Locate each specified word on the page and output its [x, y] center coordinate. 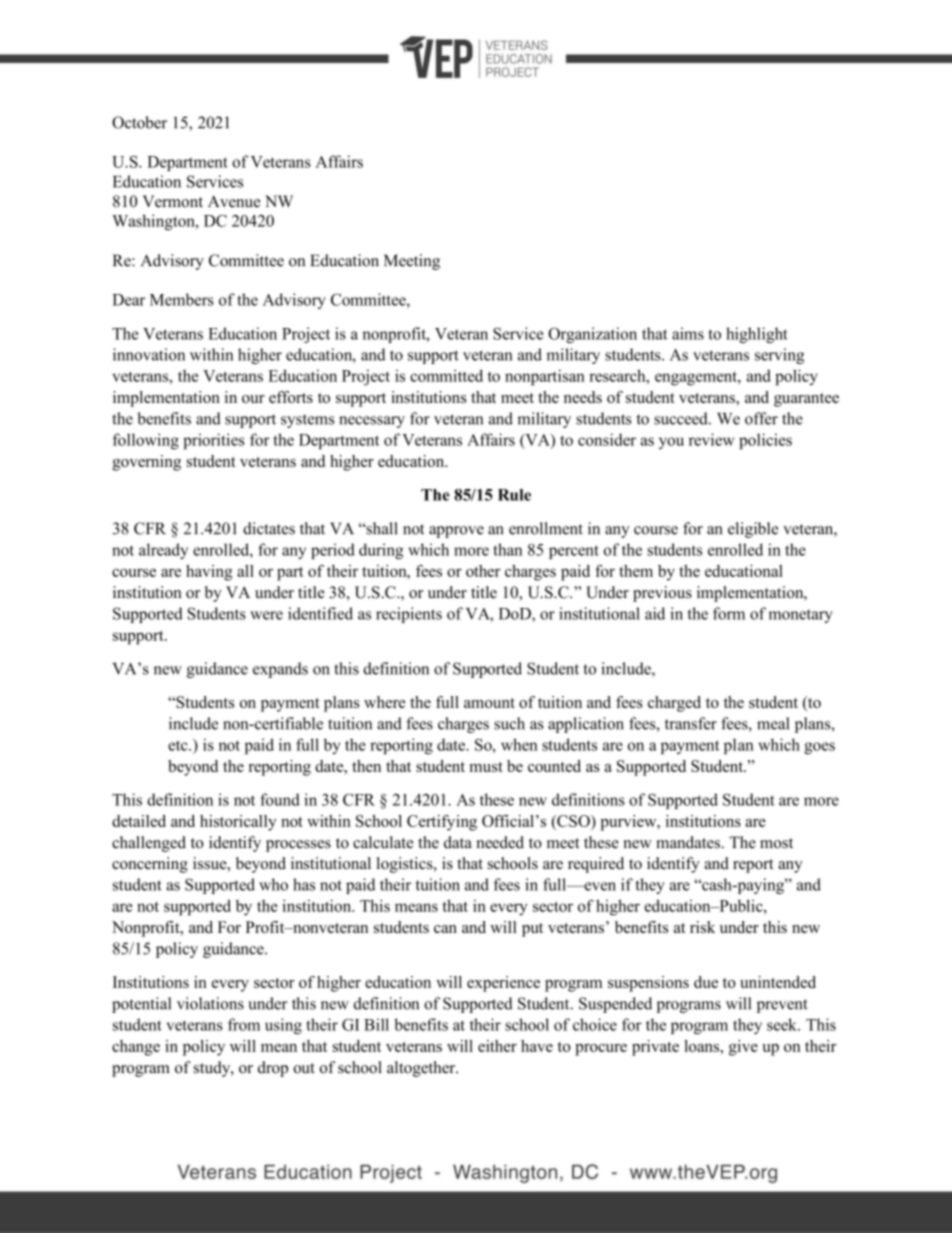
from [244, 1024]
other [483, 571]
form [729, 613]
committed [446, 375]
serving [779, 356]
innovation [149, 354]
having [209, 573]
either [497, 1046]
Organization [592, 335]
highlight [757, 335]
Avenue [234, 201]
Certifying [442, 823]
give [743, 1048]
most [776, 843]
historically [238, 823]
